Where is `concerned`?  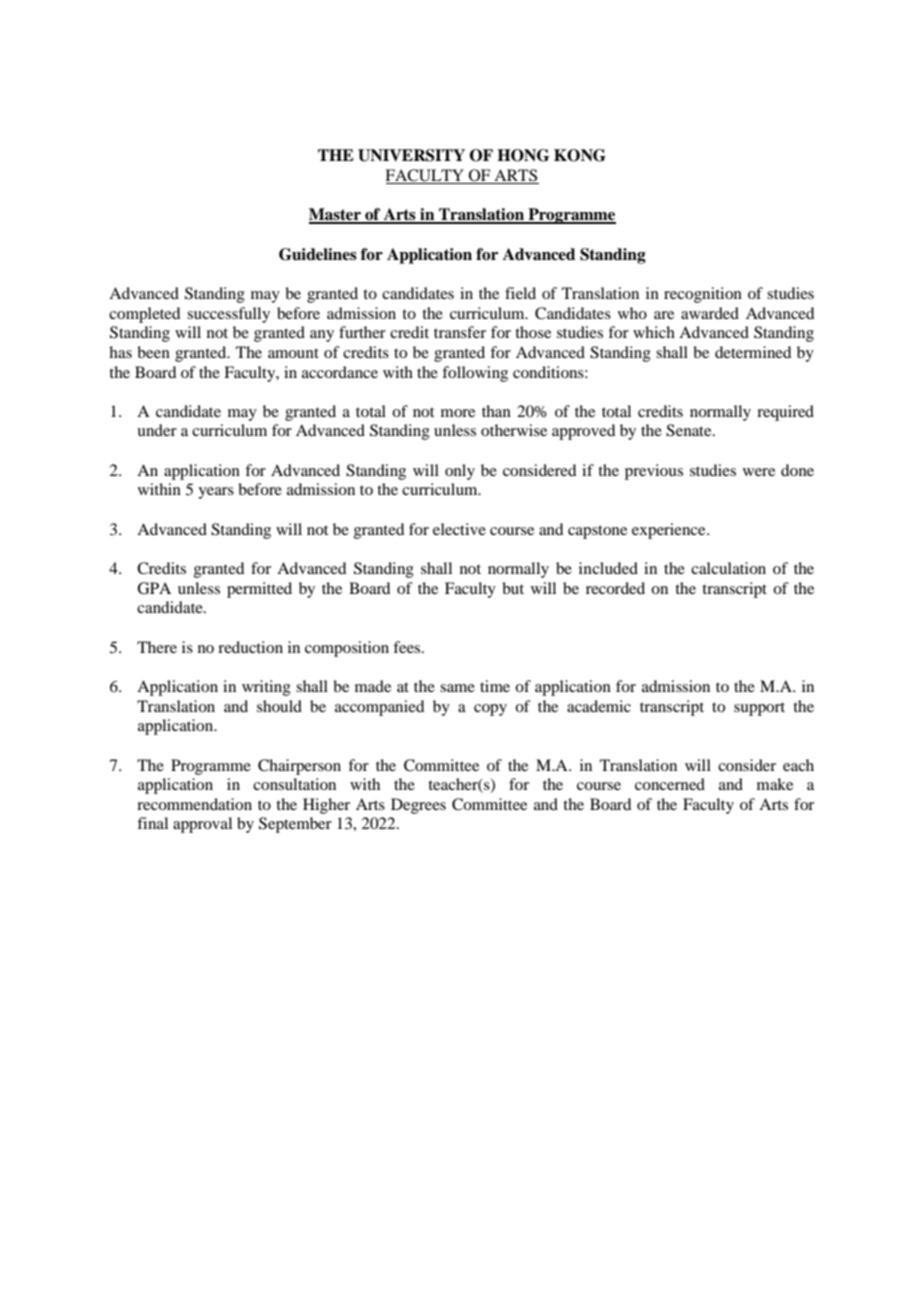 concerned is located at coordinates (670, 784).
